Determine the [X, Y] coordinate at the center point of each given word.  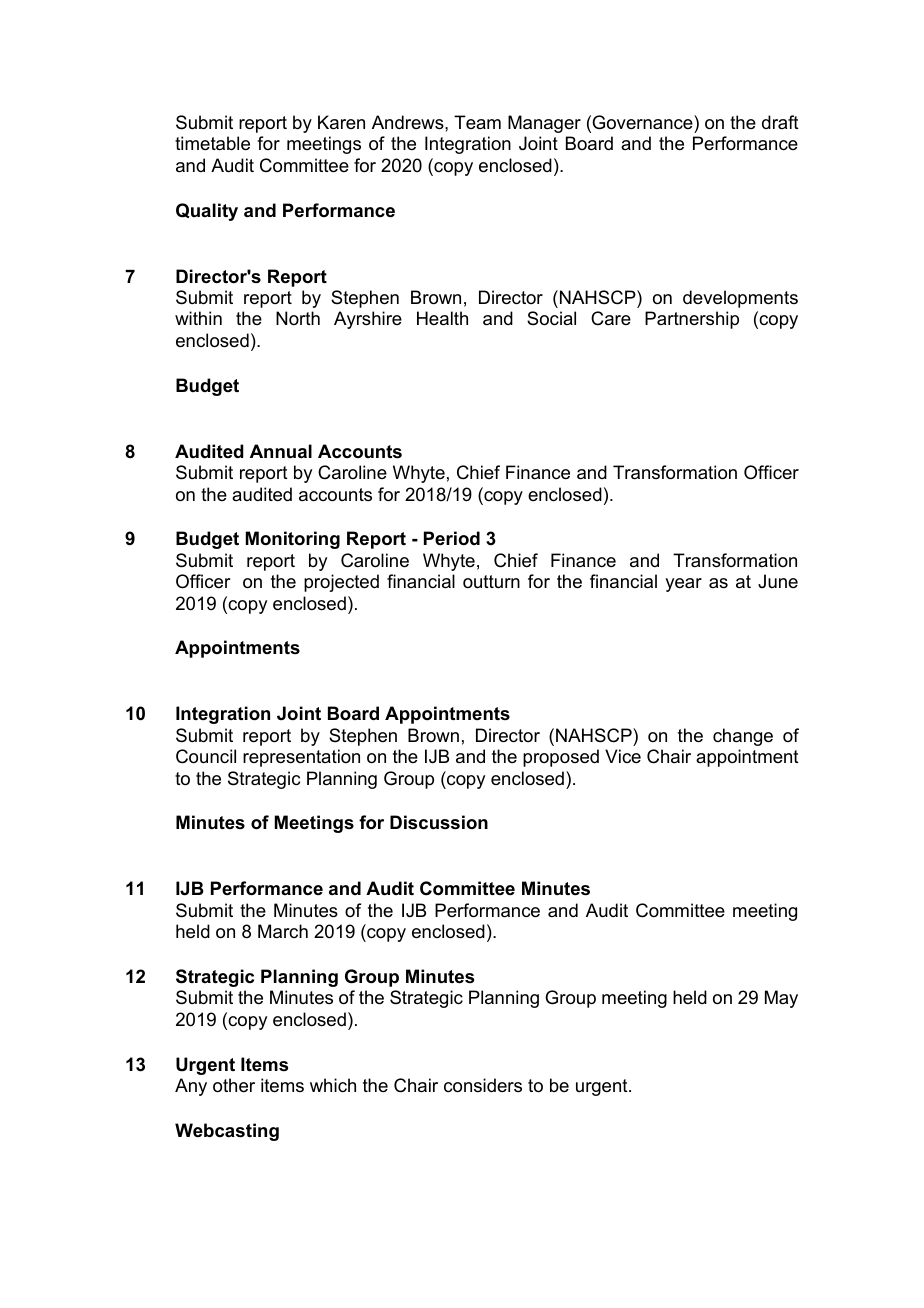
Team [477, 122]
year [683, 585]
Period [452, 538]
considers [483, 1085]
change [743, 737]
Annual [281, 451]
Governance [643, 122]
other [234, 1085]
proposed [561, 758]
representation [301, 758]
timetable [212, 143]
